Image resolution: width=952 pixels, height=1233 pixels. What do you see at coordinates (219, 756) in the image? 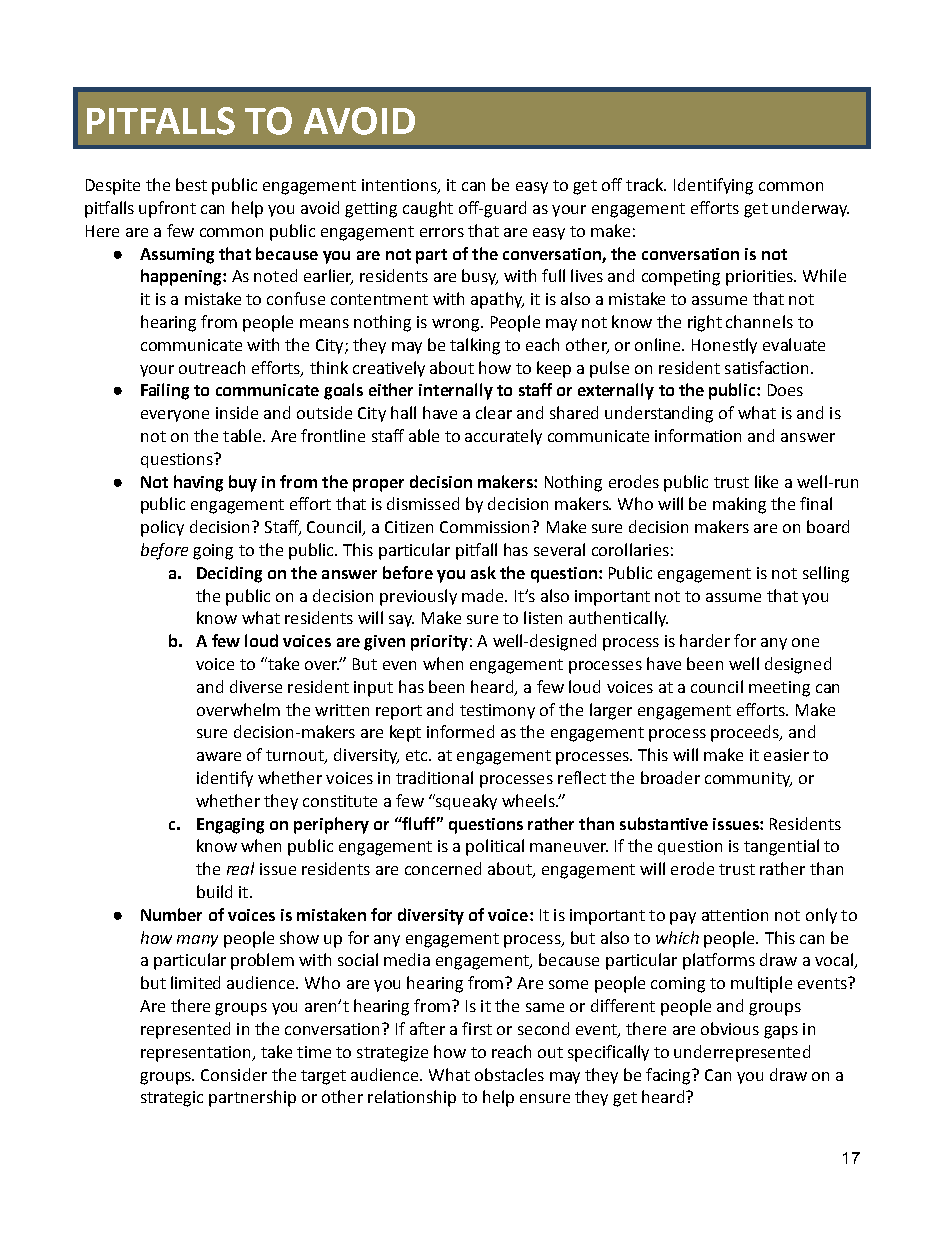
I see `aware` at bounding box center [219, 756].
